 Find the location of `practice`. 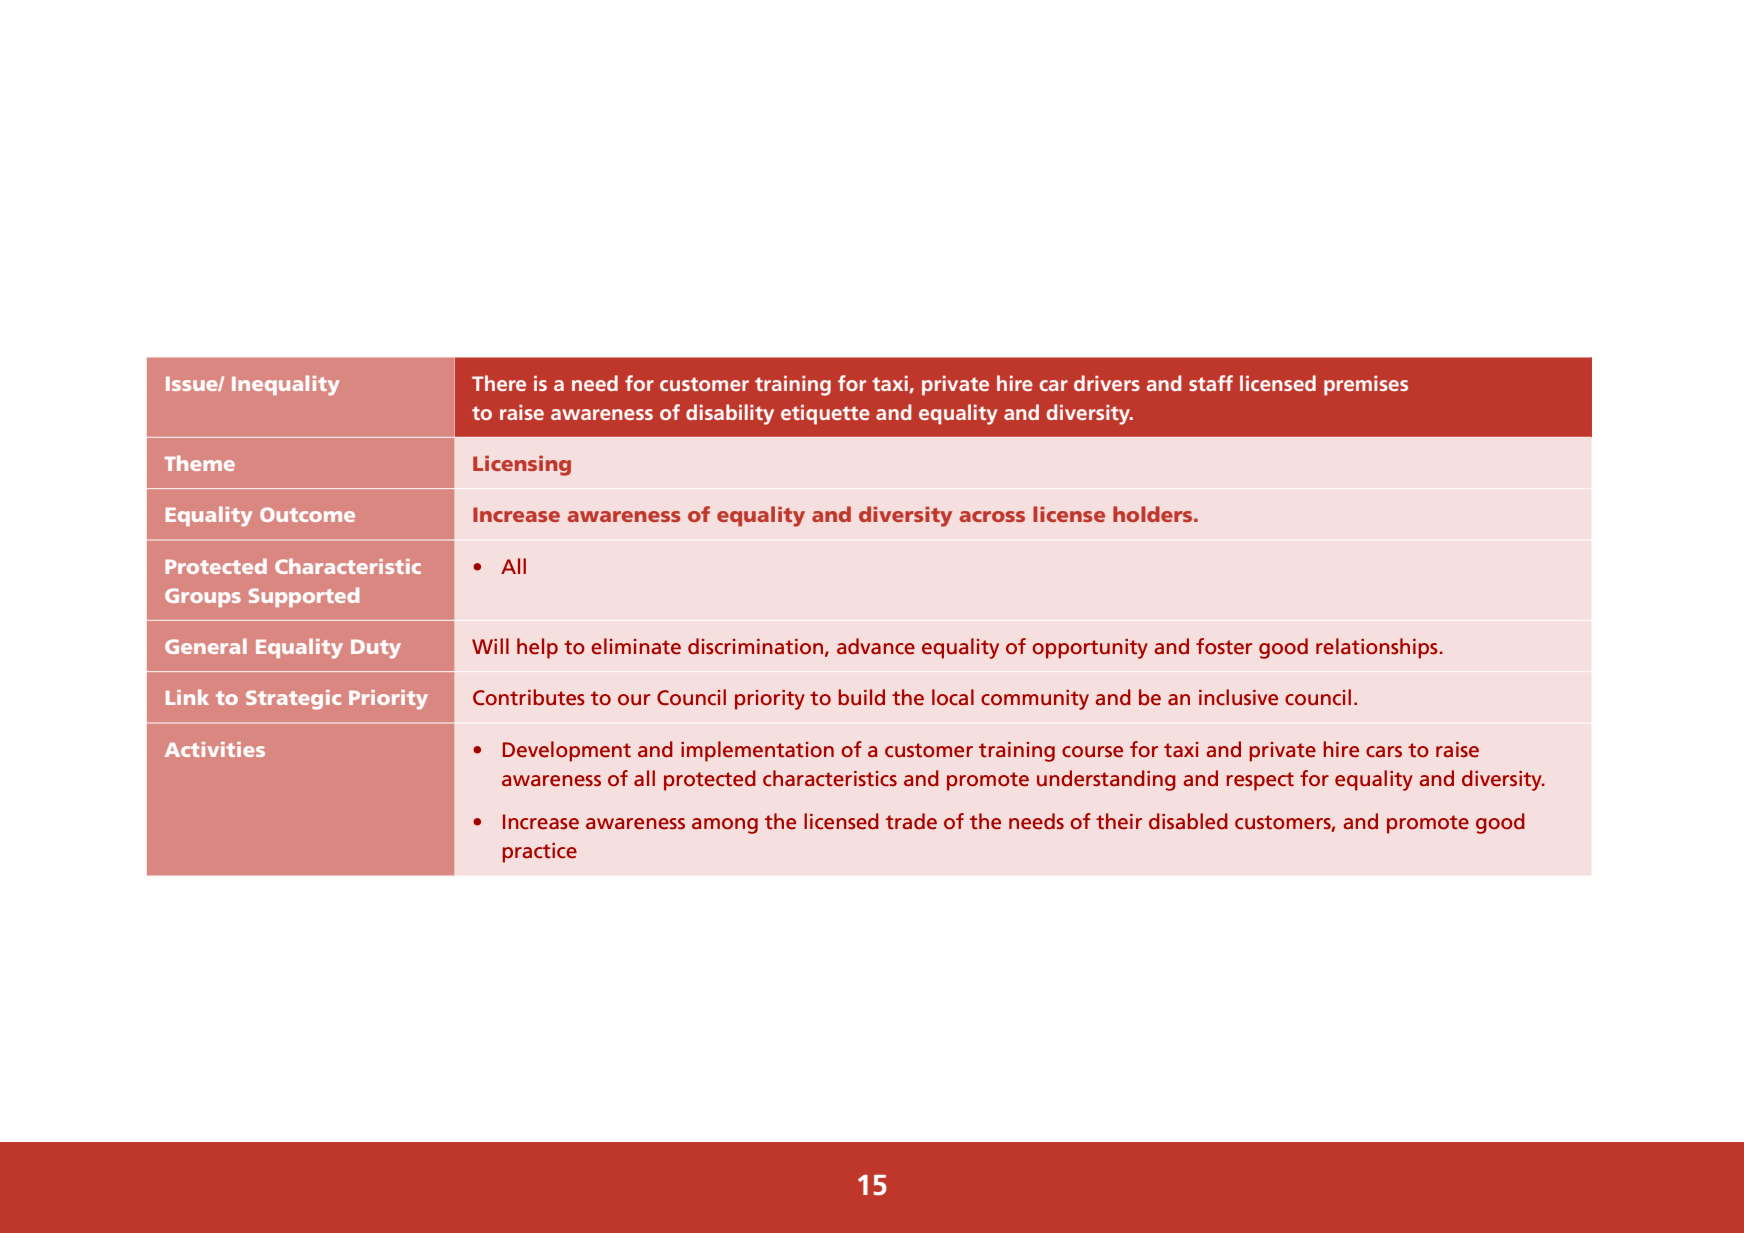

practice is located at coordinates (540, 853).
